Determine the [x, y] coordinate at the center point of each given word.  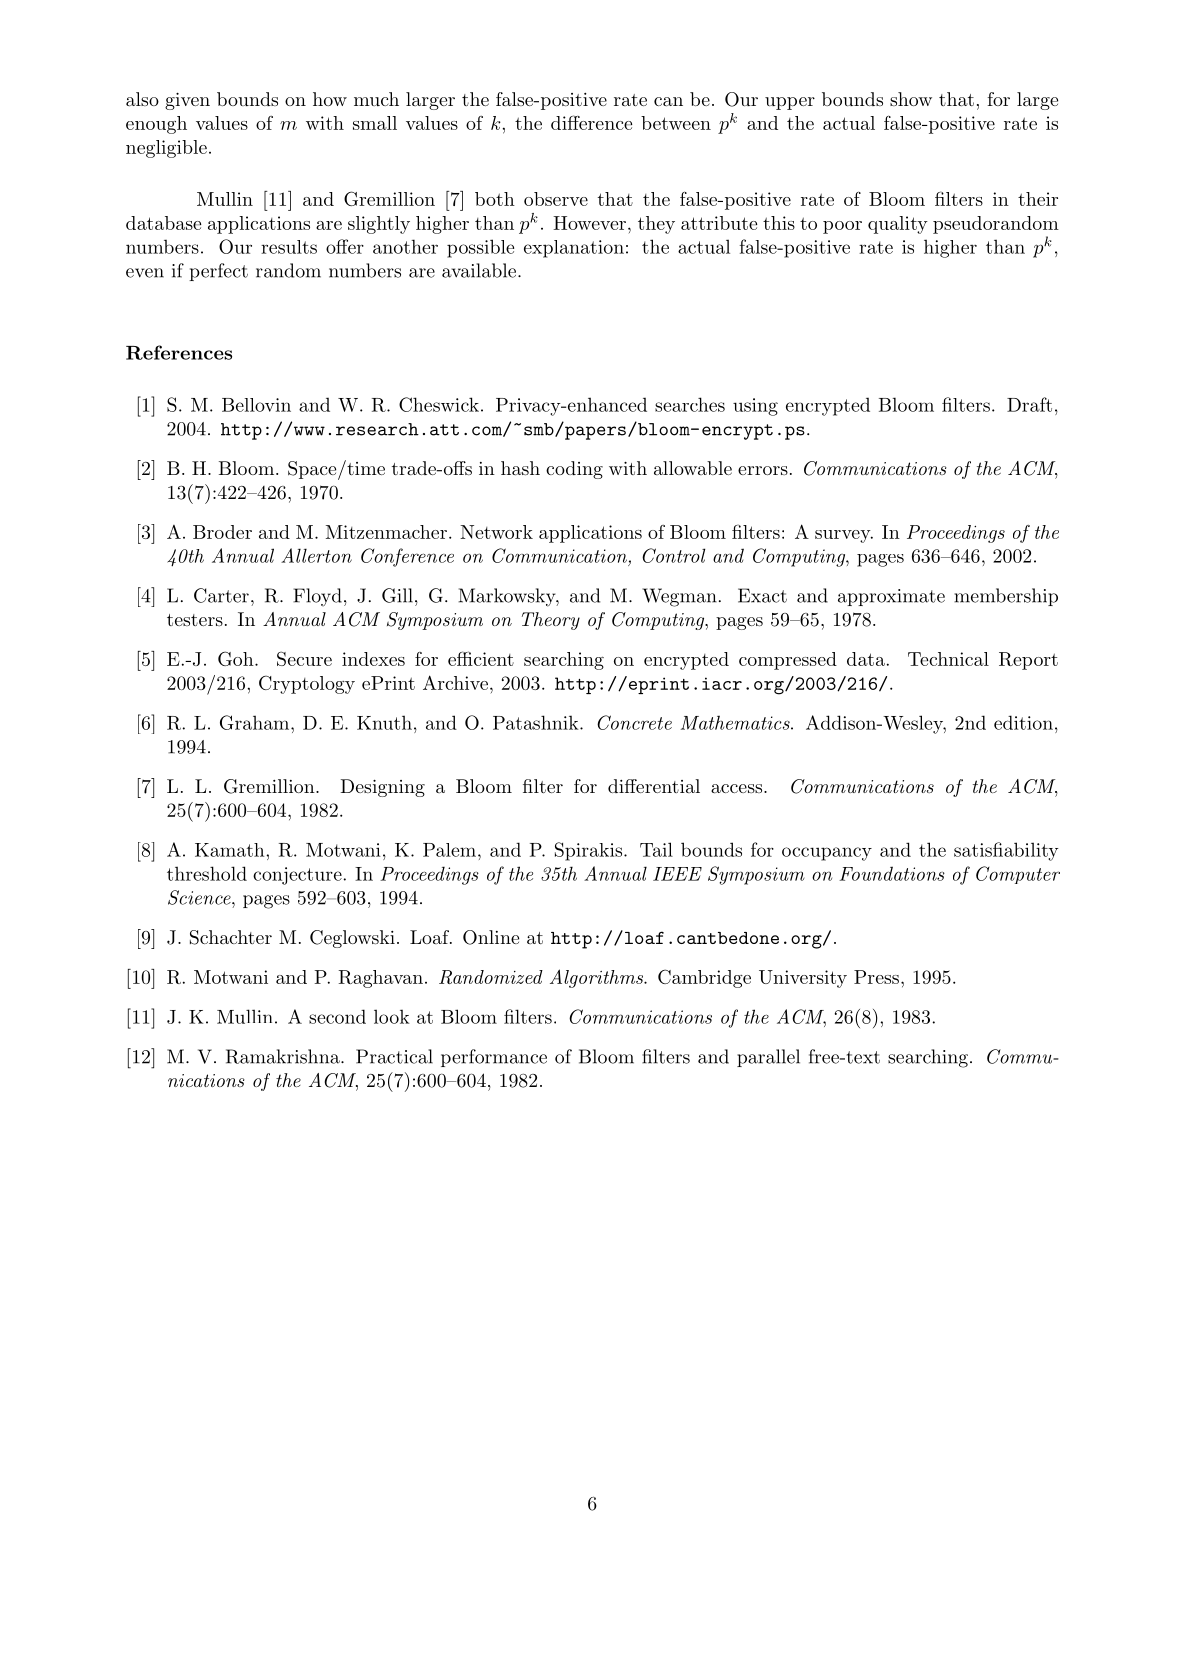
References [179, 352]
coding [574, 470]
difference [591, 122]
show [911, 99]
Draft [1029, 404]
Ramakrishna [284, 1056]
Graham [256, 722]
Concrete [634, 722]
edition [1023, 722]
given [187, 101]
